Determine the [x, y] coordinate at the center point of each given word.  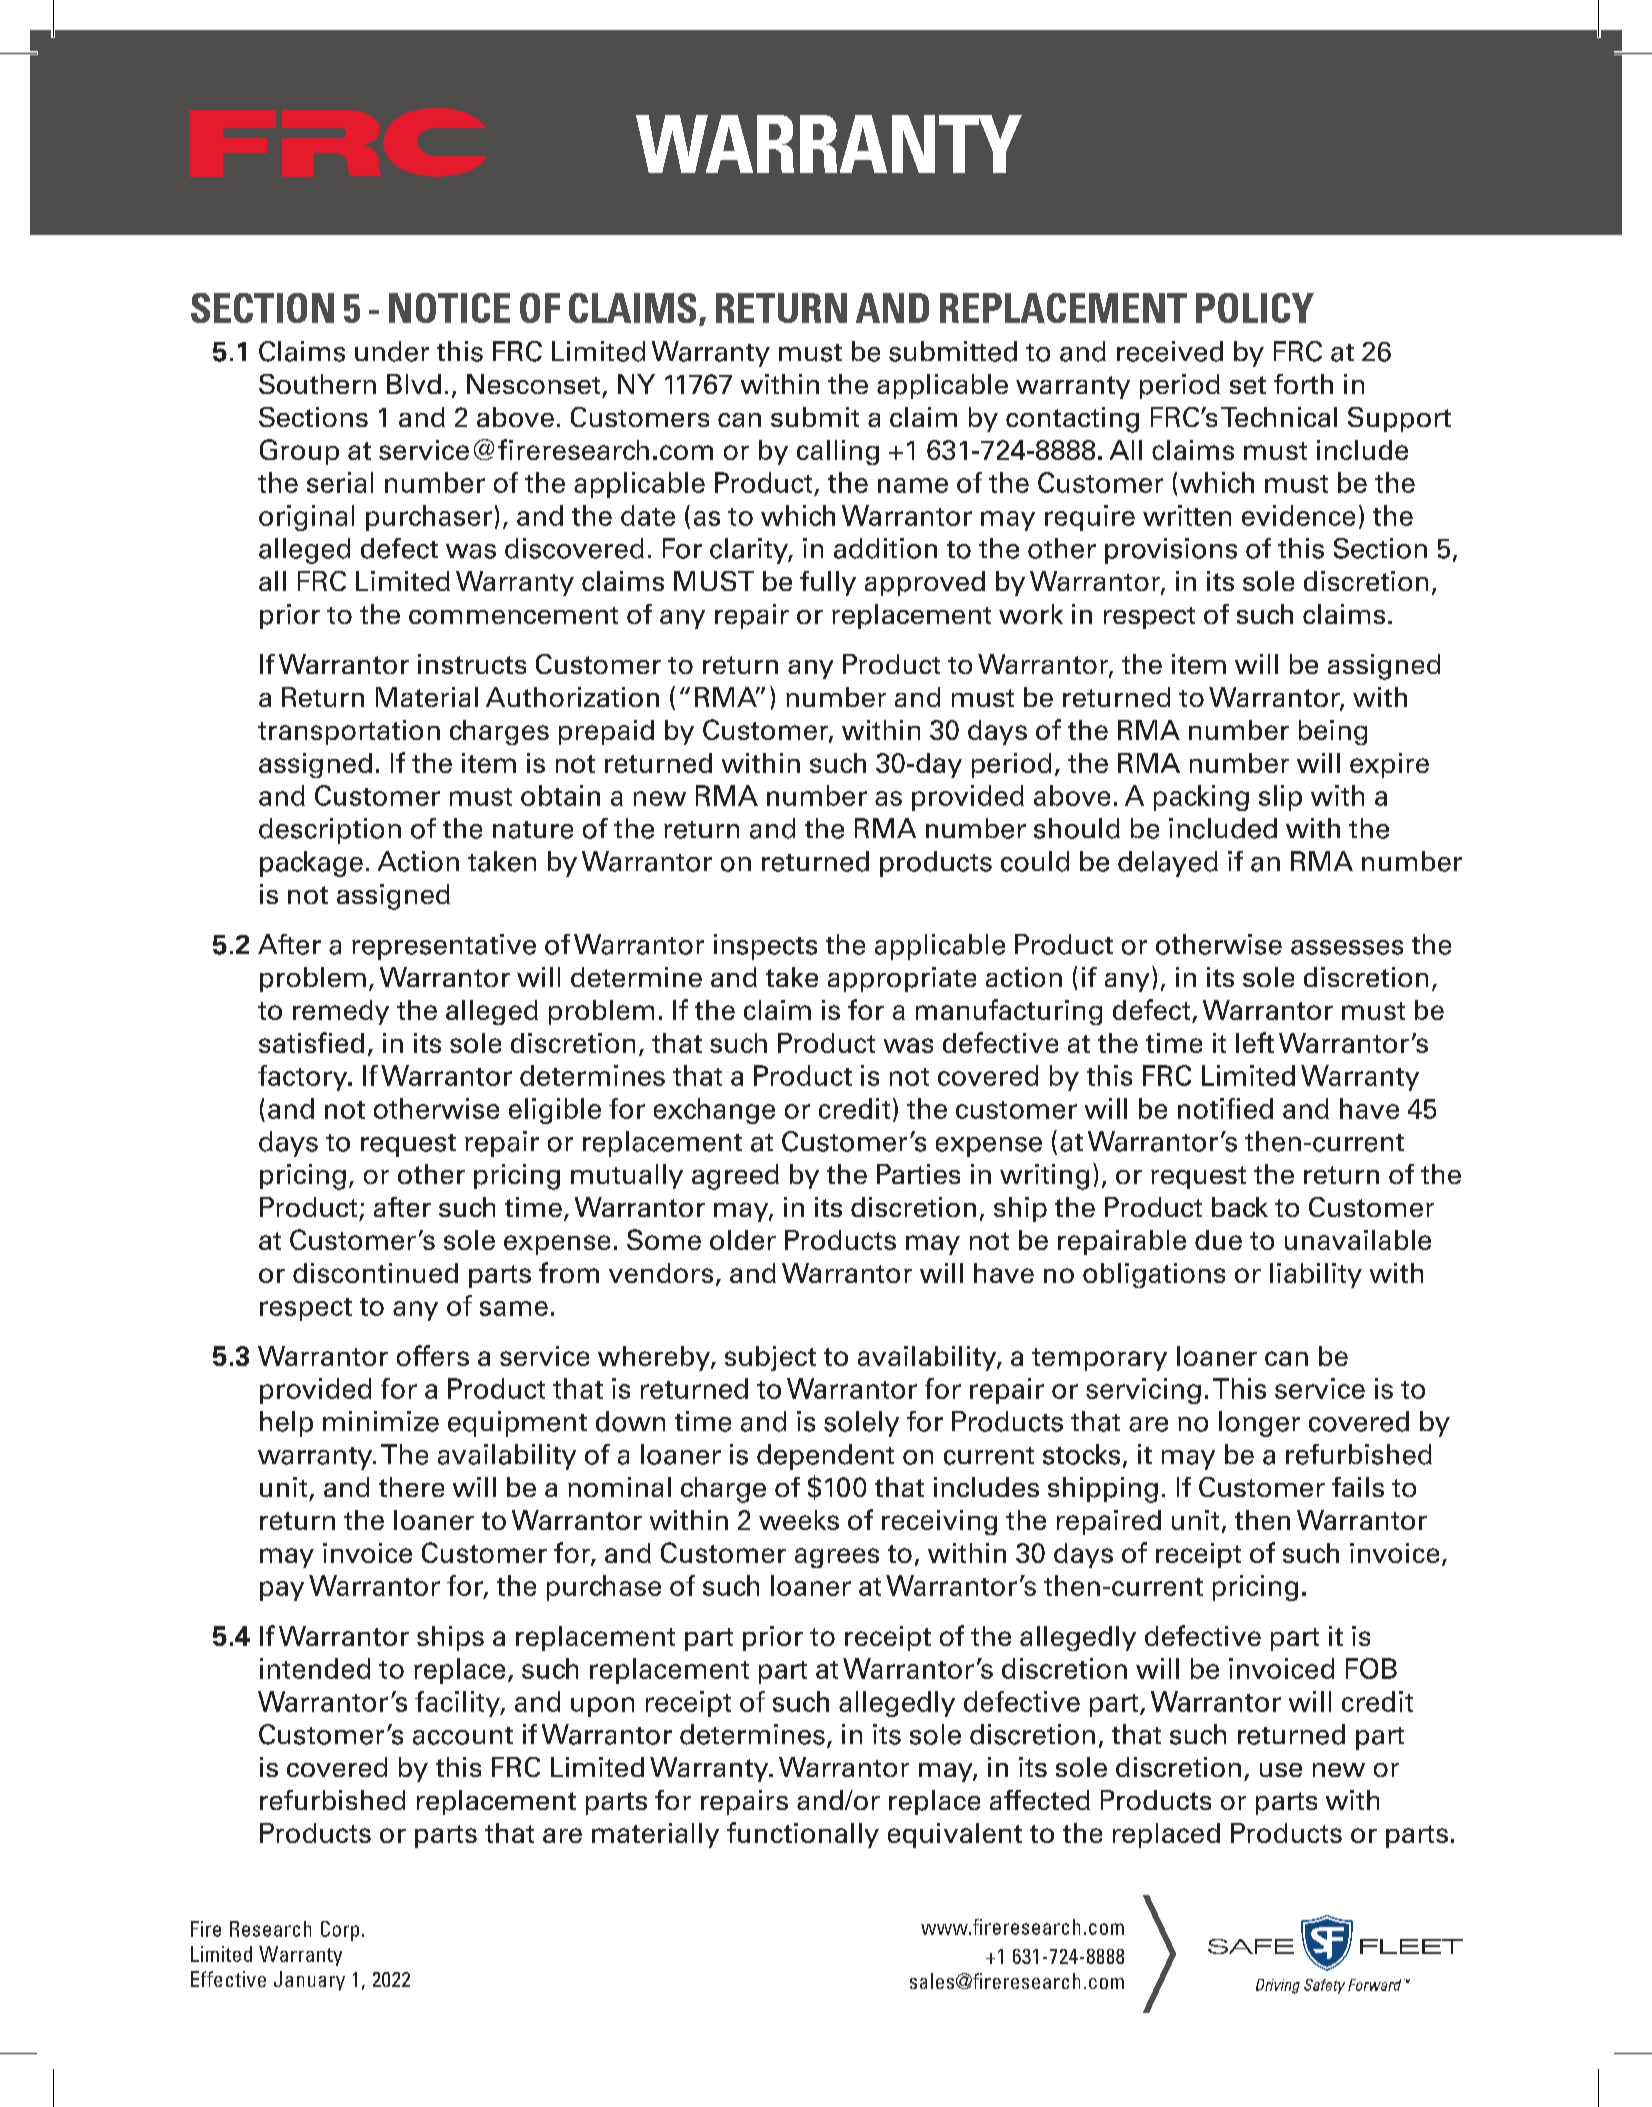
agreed [735, 1177]
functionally [803, 1835]
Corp [340, 1931]
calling [838, 452]
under [392, 351]
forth [1303, 384]
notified [1225, 1108]
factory [304, 1078]
